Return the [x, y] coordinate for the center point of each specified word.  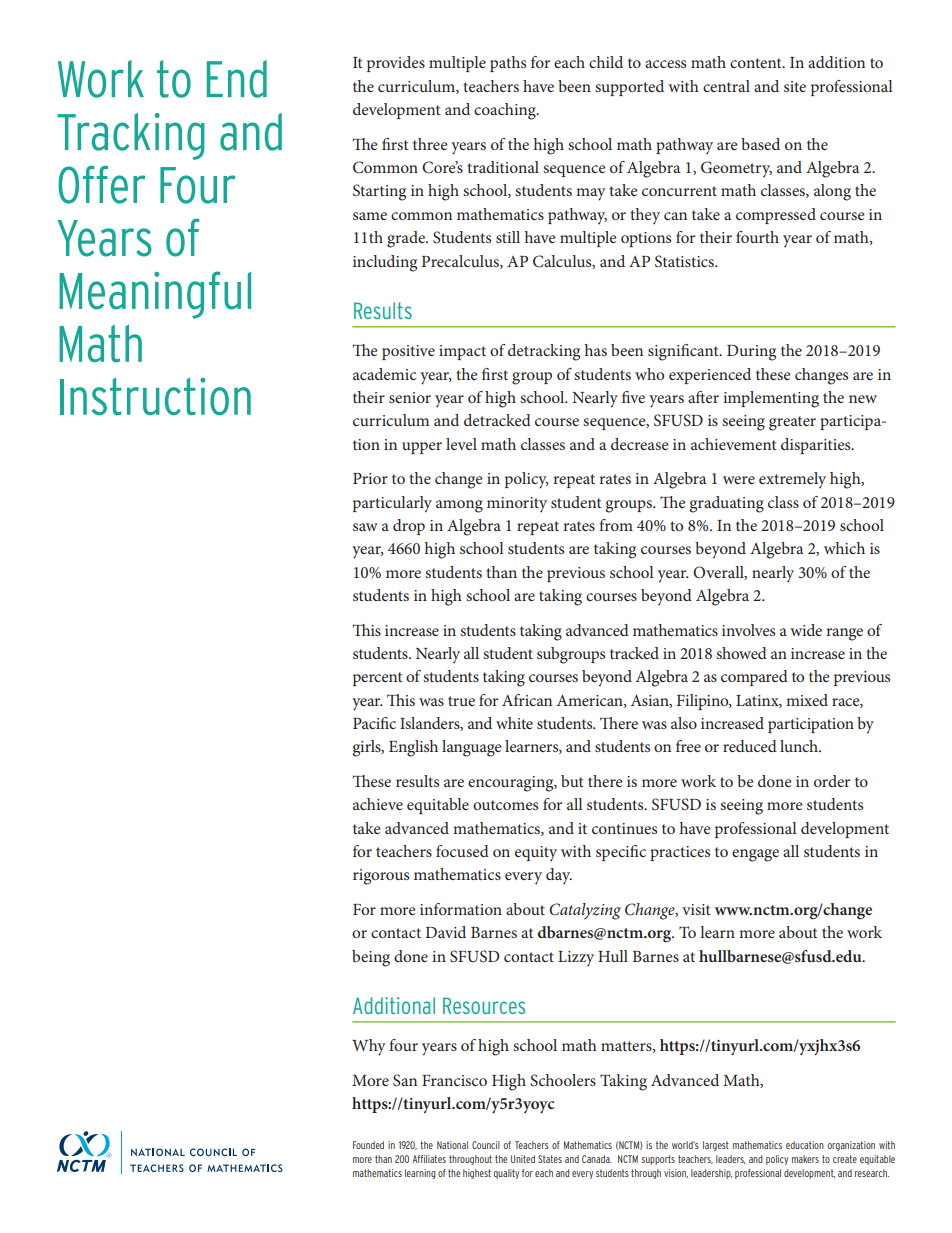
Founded [368, 1145]
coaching [506, 111]
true [461, 701]
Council [486, 1145]
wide [806, 630]
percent [378, 679]
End [237, 79]
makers [805, 1159]
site [795, 86]
